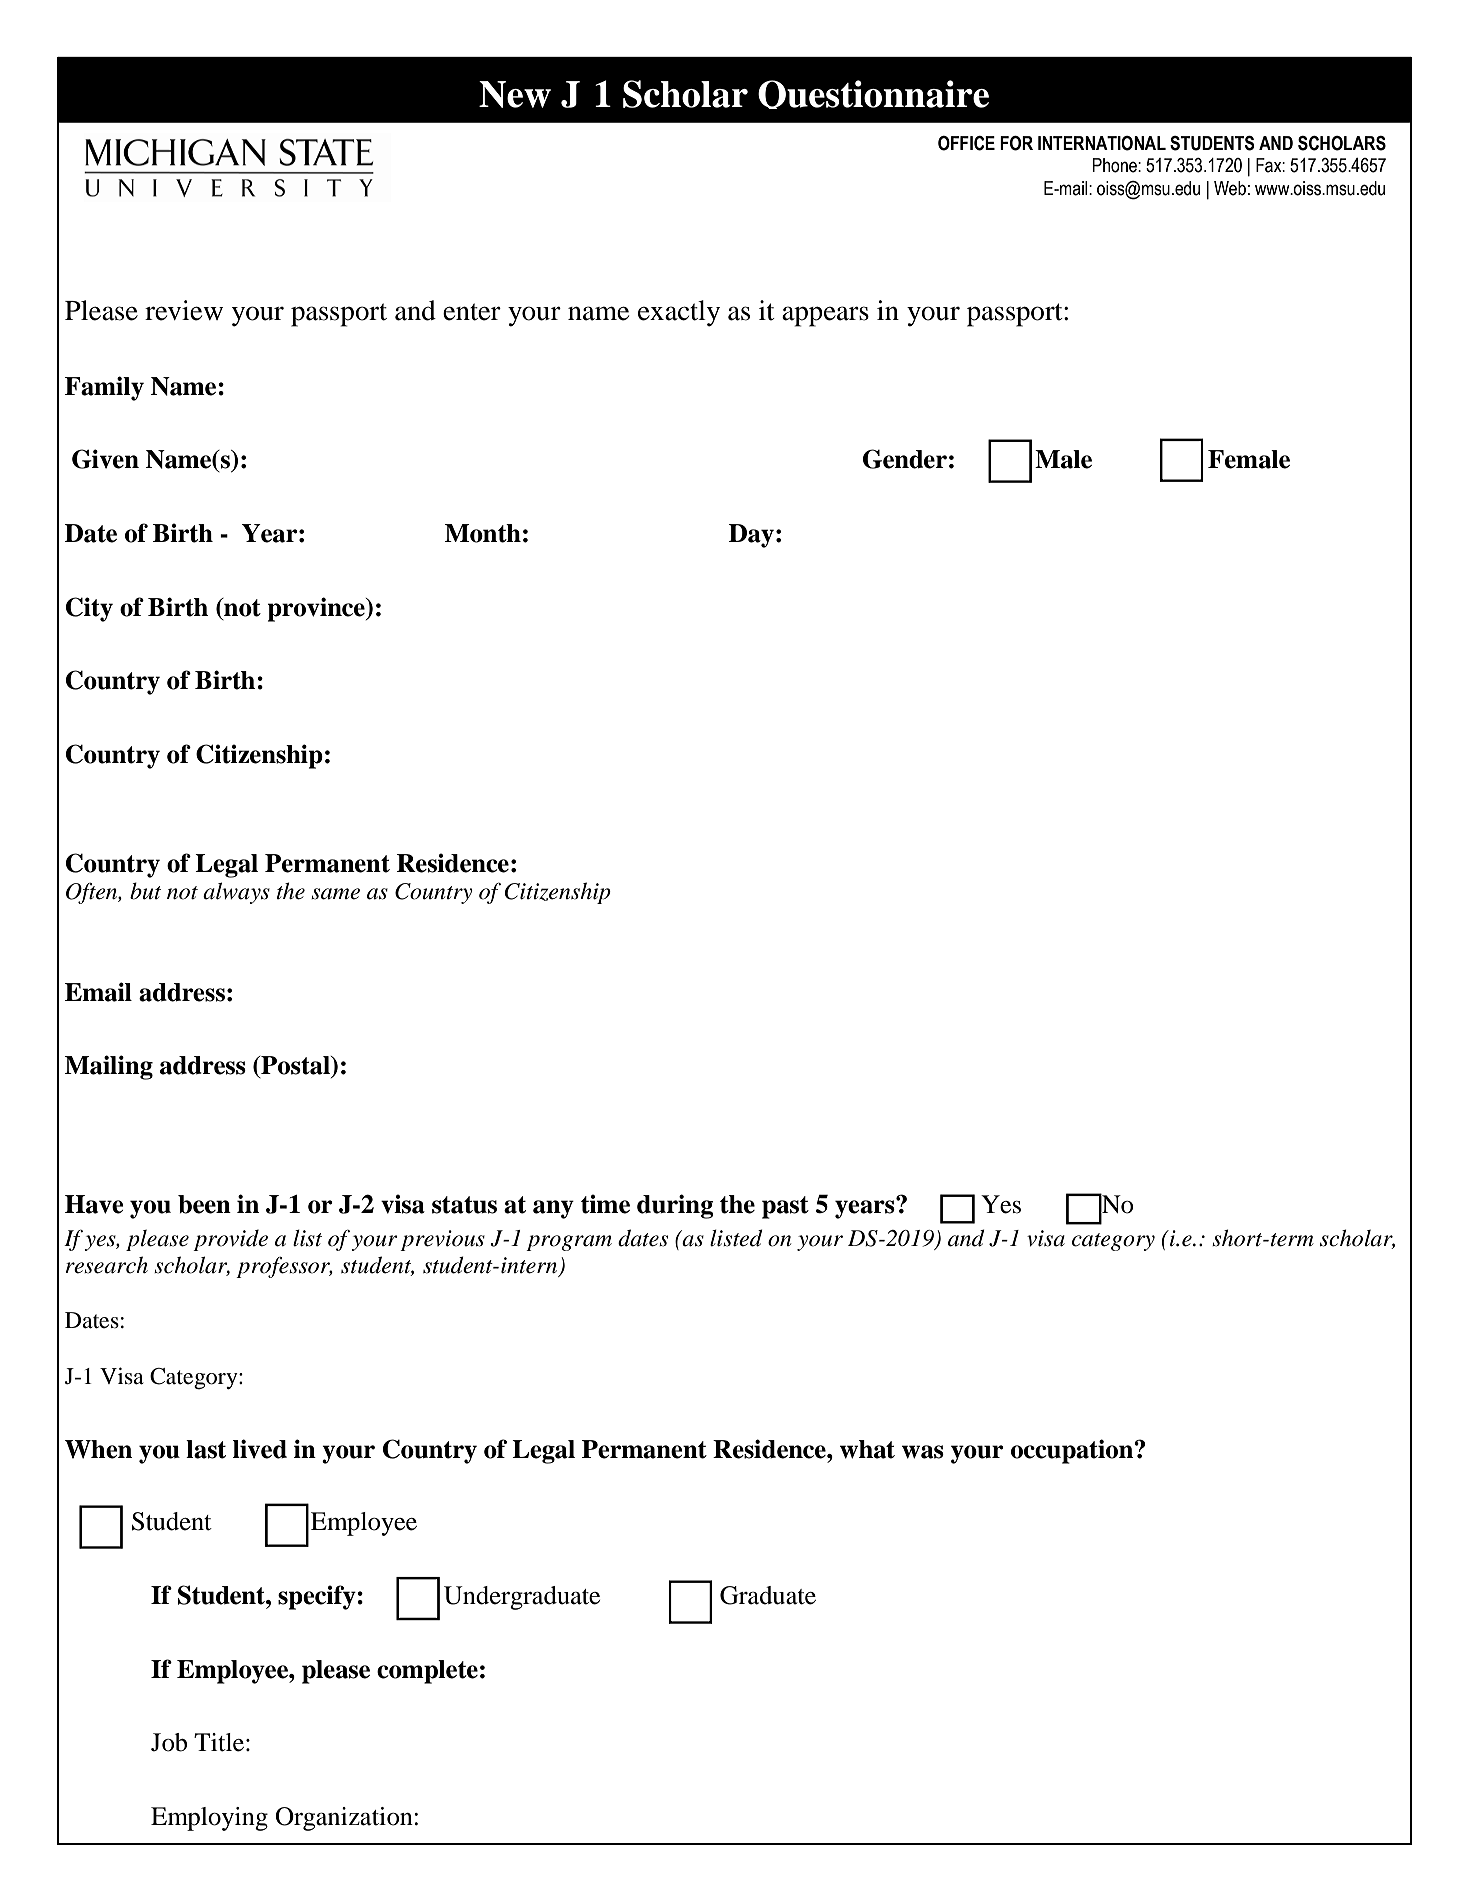 The image size is (1469, 1902). What do you see at coordinates (1016, 143) in the screenshot?
I see `FOR` at bounding box center [1016, 143].
